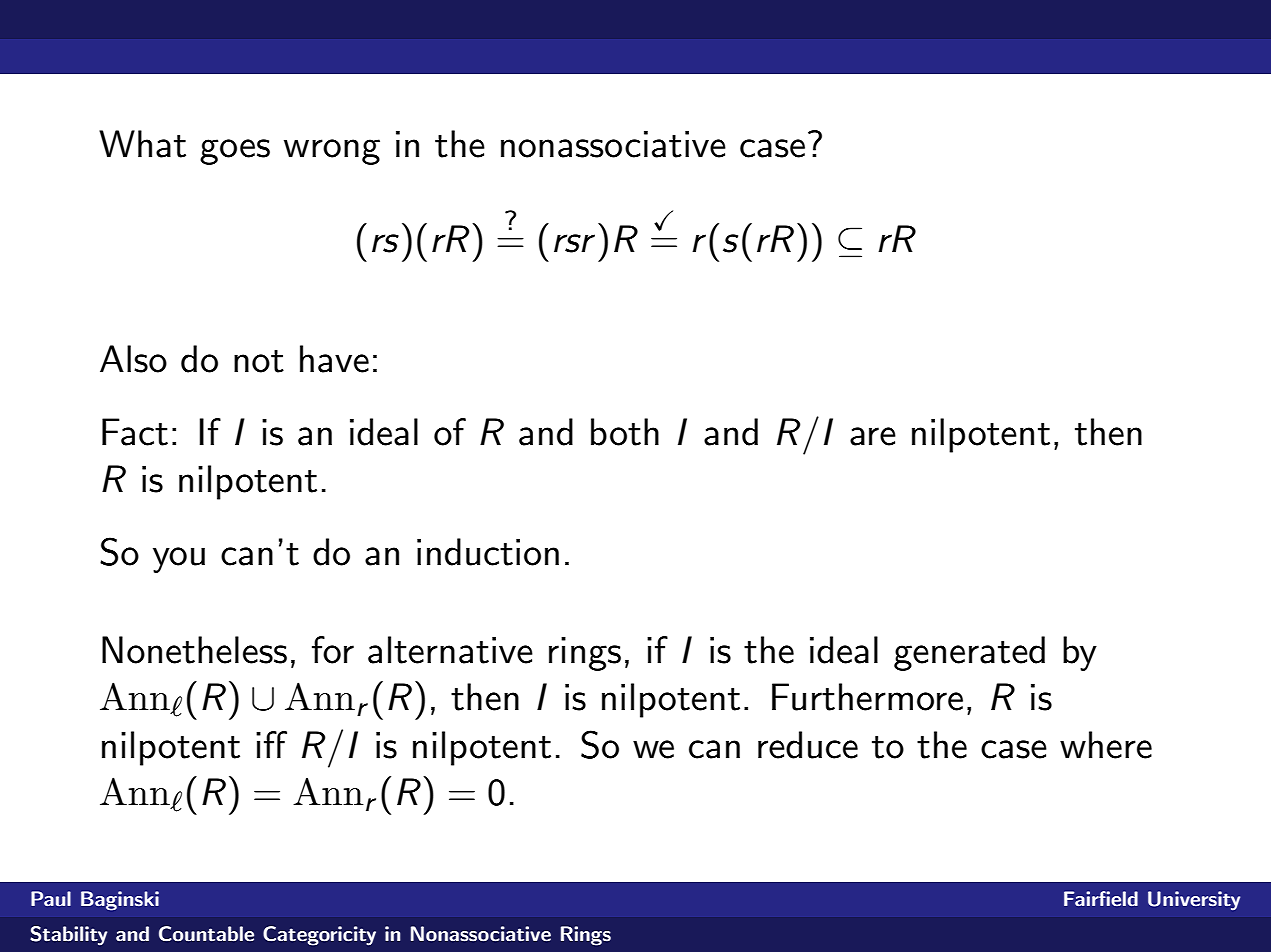 This screenshot has height=952, width=1271. I want to click on goes, so click(235, 152).
